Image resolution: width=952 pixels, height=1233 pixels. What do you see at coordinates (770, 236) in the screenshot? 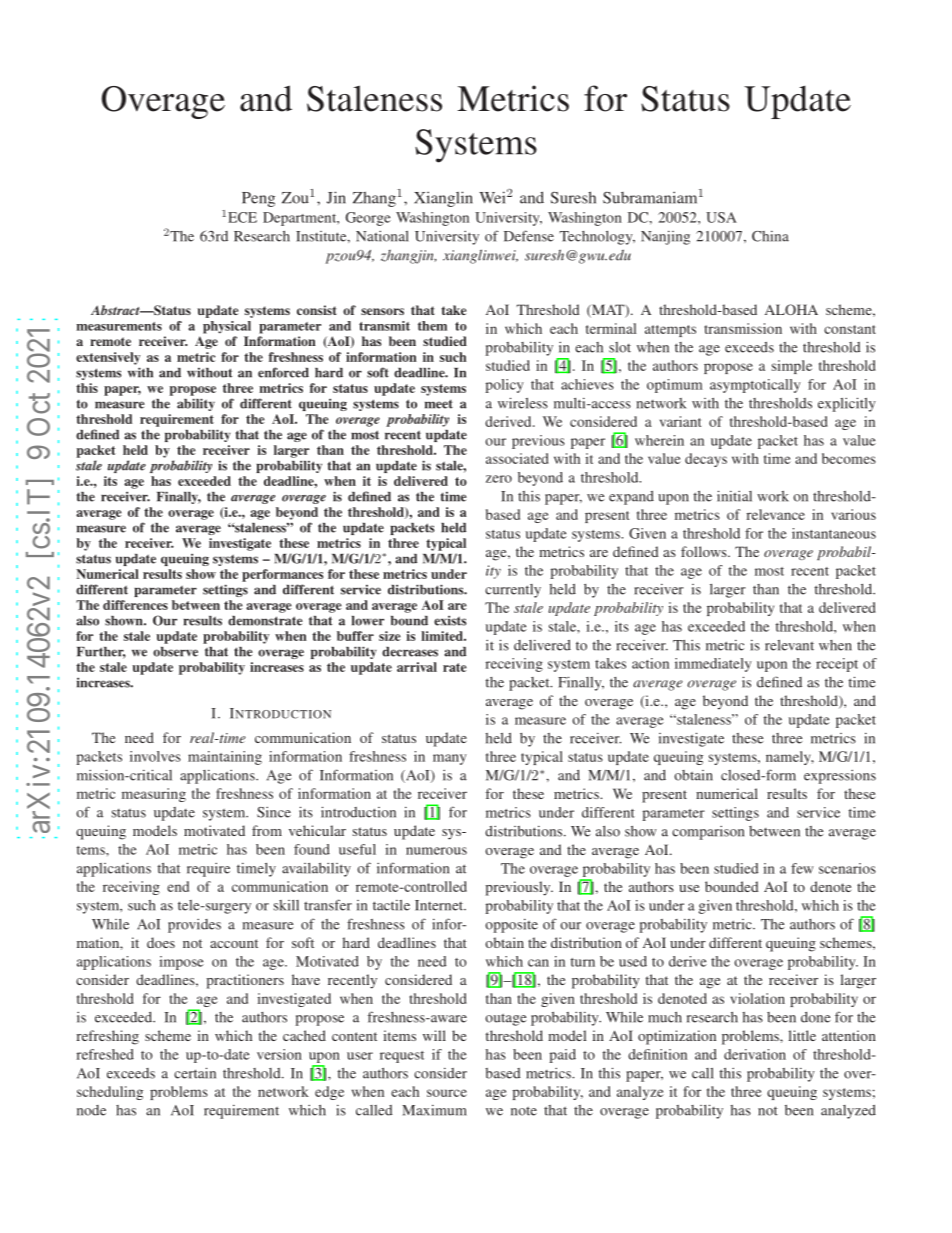
I see `China` at bounding box center [770, 236].
